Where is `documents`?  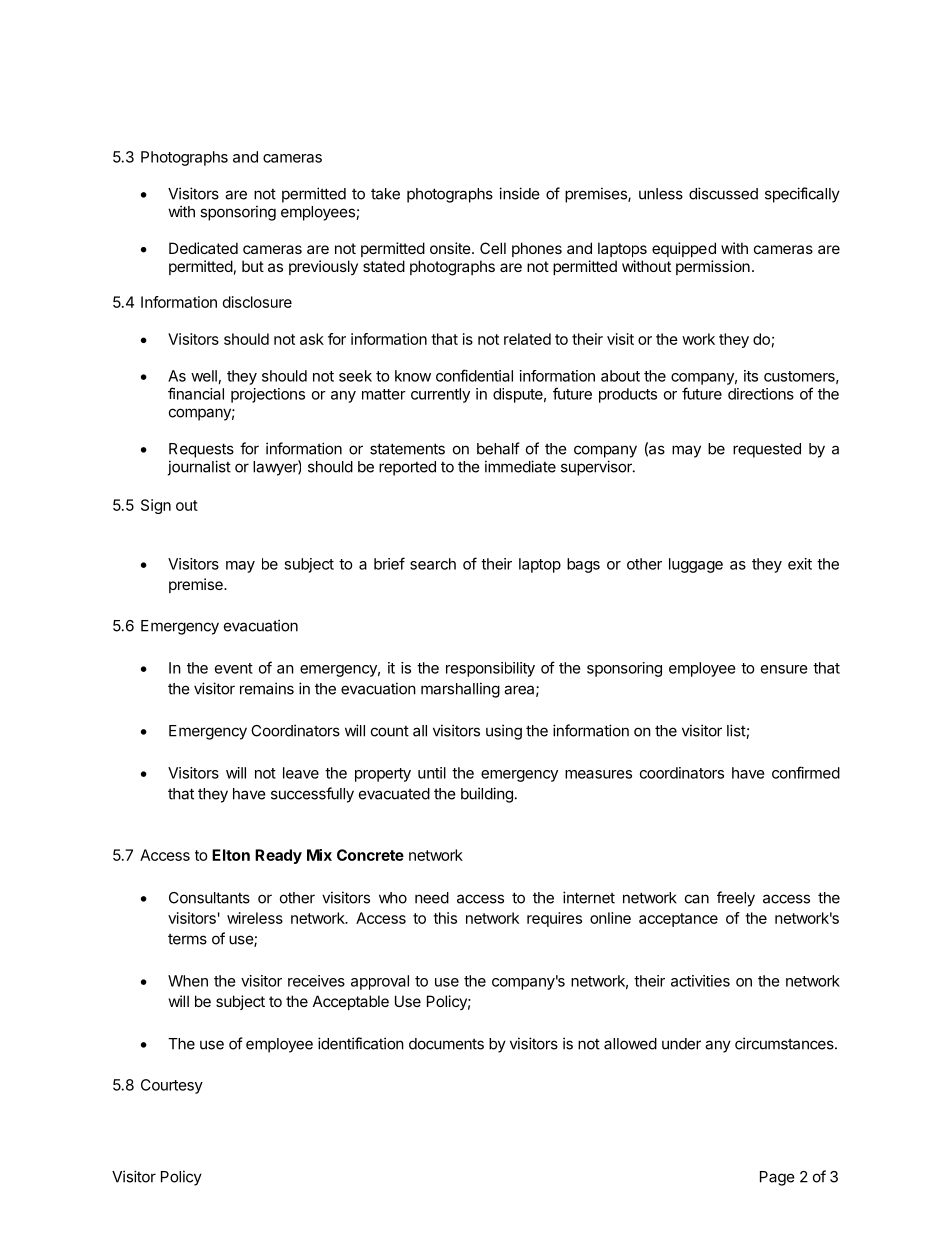 documents is located at coordinates (446, 1044).
